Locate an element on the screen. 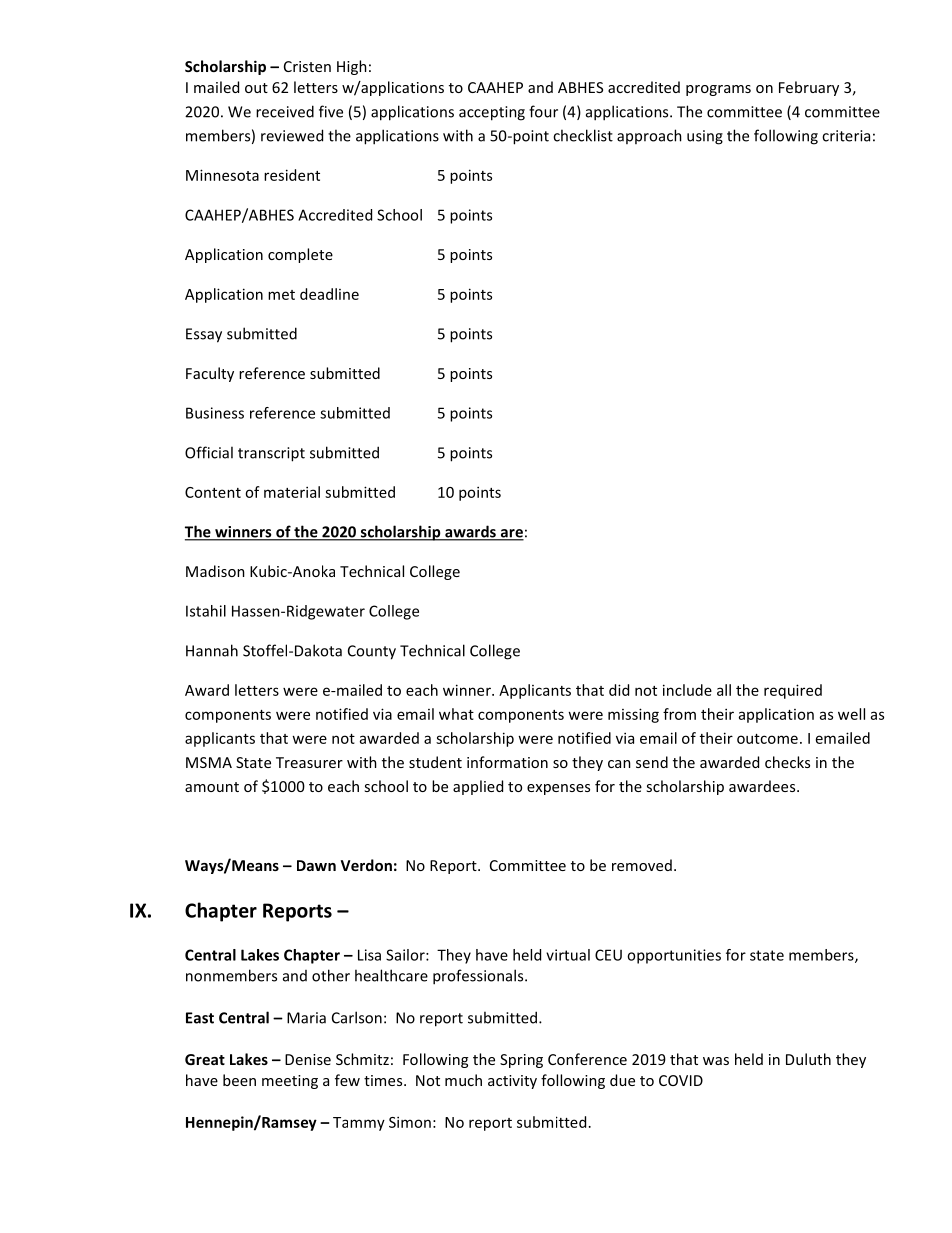 The image size is (952, 1233). Dawn is located at coordinates (316, 865).
